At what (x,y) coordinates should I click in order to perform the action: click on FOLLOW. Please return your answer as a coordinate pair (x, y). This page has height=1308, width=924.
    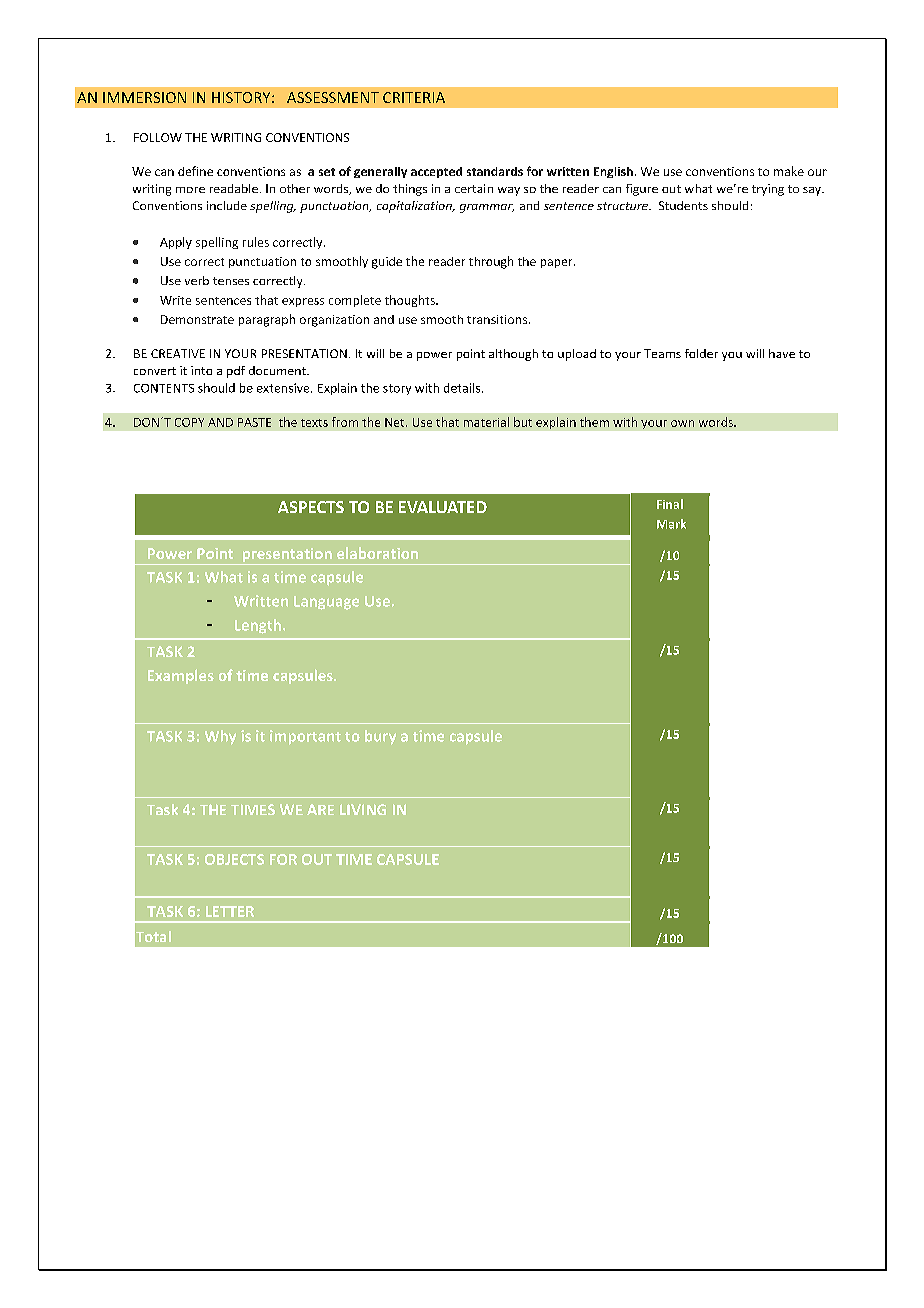
    Looking at the image, I should click on (158, 137).
